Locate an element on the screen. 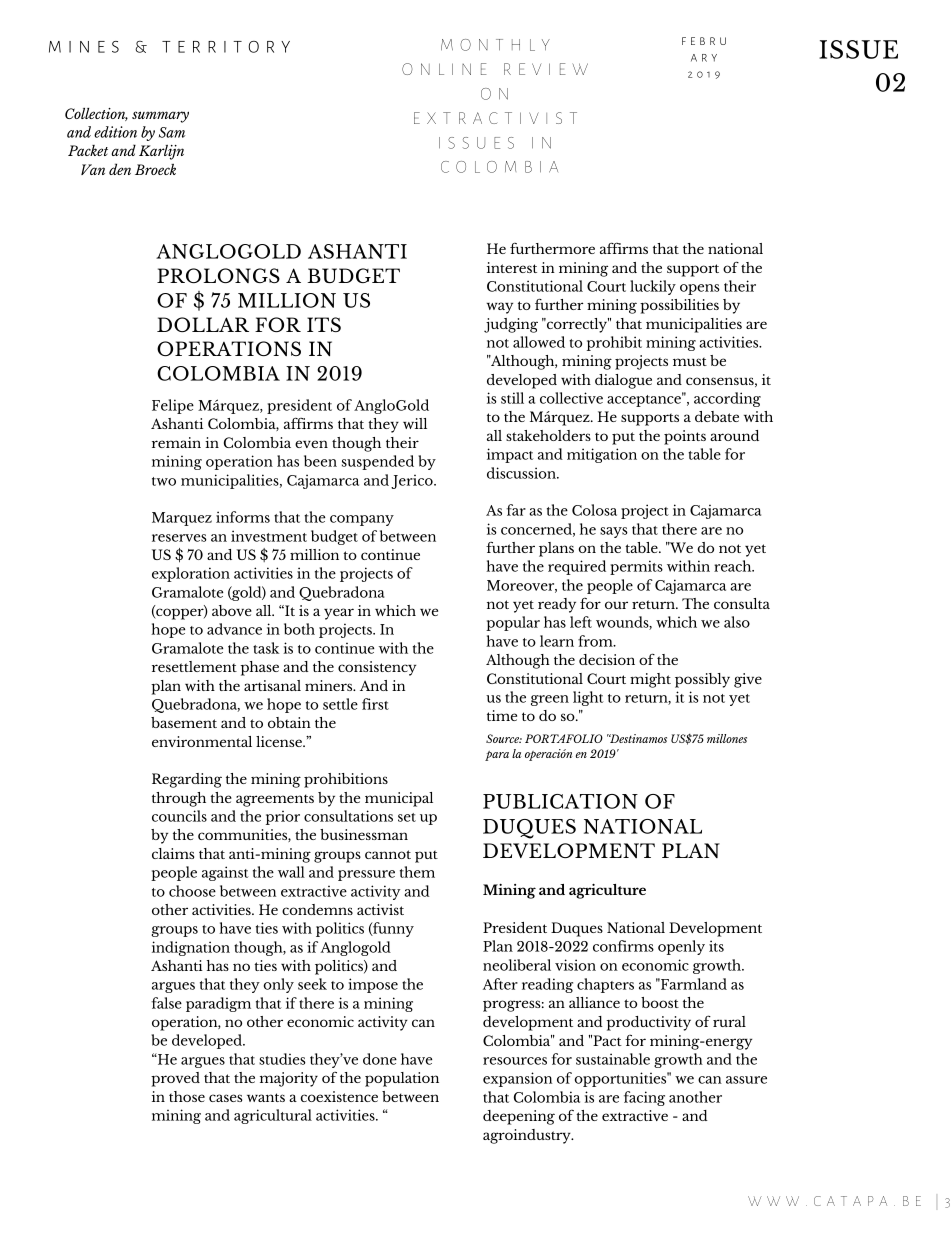 The width and height of the screenshot is (952, 1233). summary is located at coordinates (160, 117).
